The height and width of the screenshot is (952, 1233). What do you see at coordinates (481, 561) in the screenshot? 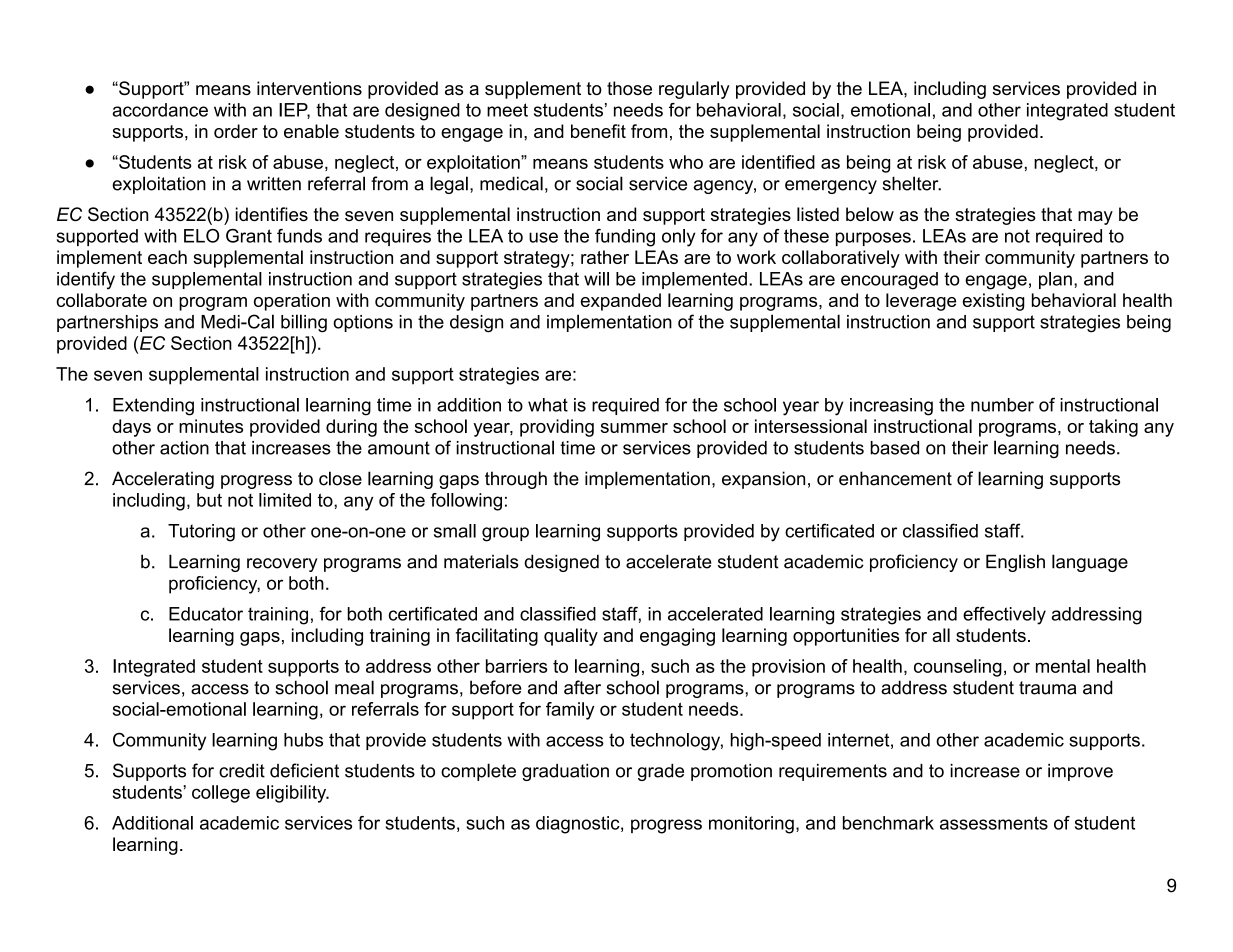
I see `materials` at bounding box center [481, 561].
